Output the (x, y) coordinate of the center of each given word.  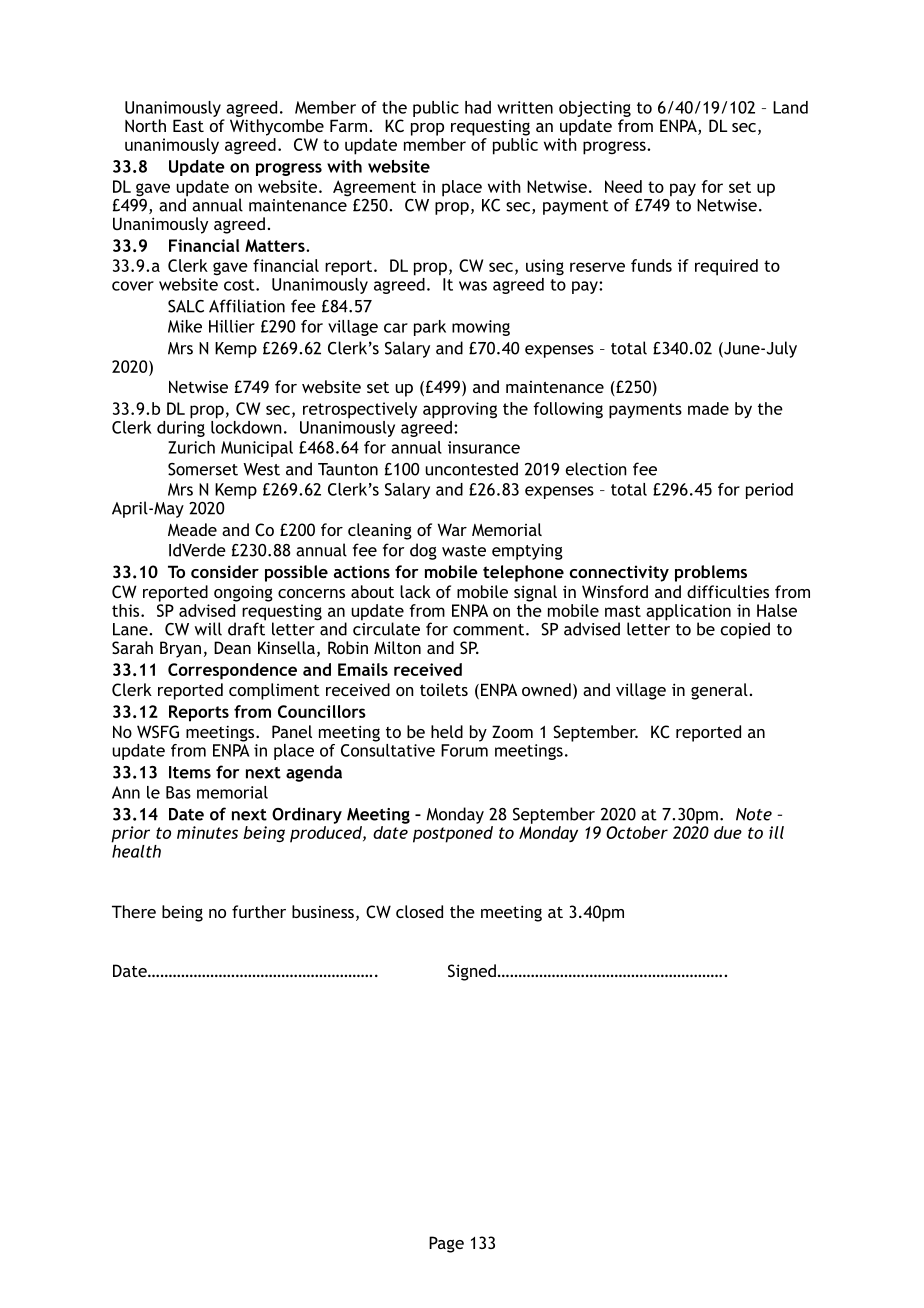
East (188, 125)
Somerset (203, 469)
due (728, 832)
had (478, 107)
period (769, 491)
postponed (453, 834)
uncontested (471, 469)
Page (446, 1244)
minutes (207, 832)
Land (790, 107)
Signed (472, 972)
